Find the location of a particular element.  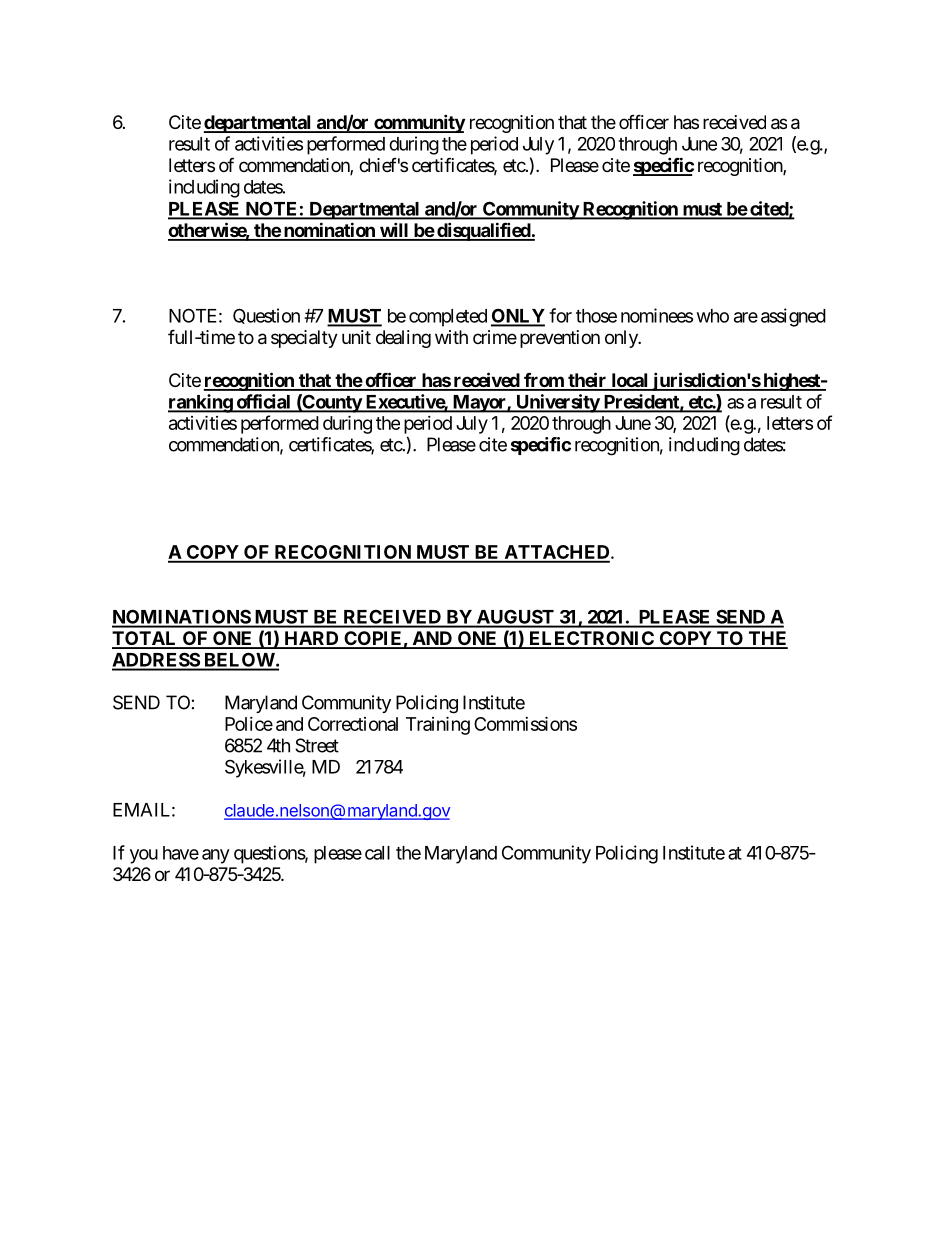

call is located at coordinates (377, 853).
